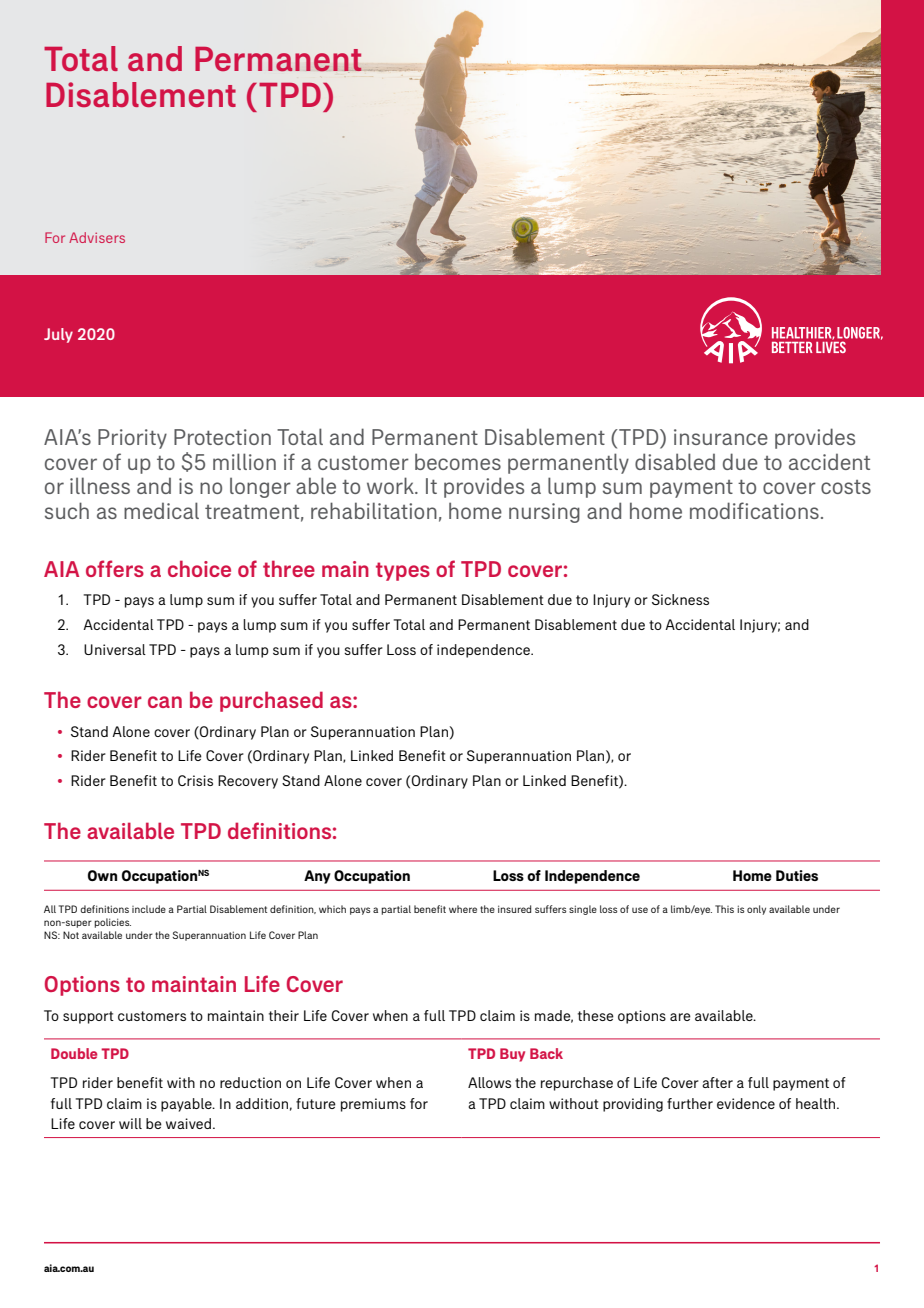  Describe the element at coordinates (165, 702) in the page. I see `can` at that location.
